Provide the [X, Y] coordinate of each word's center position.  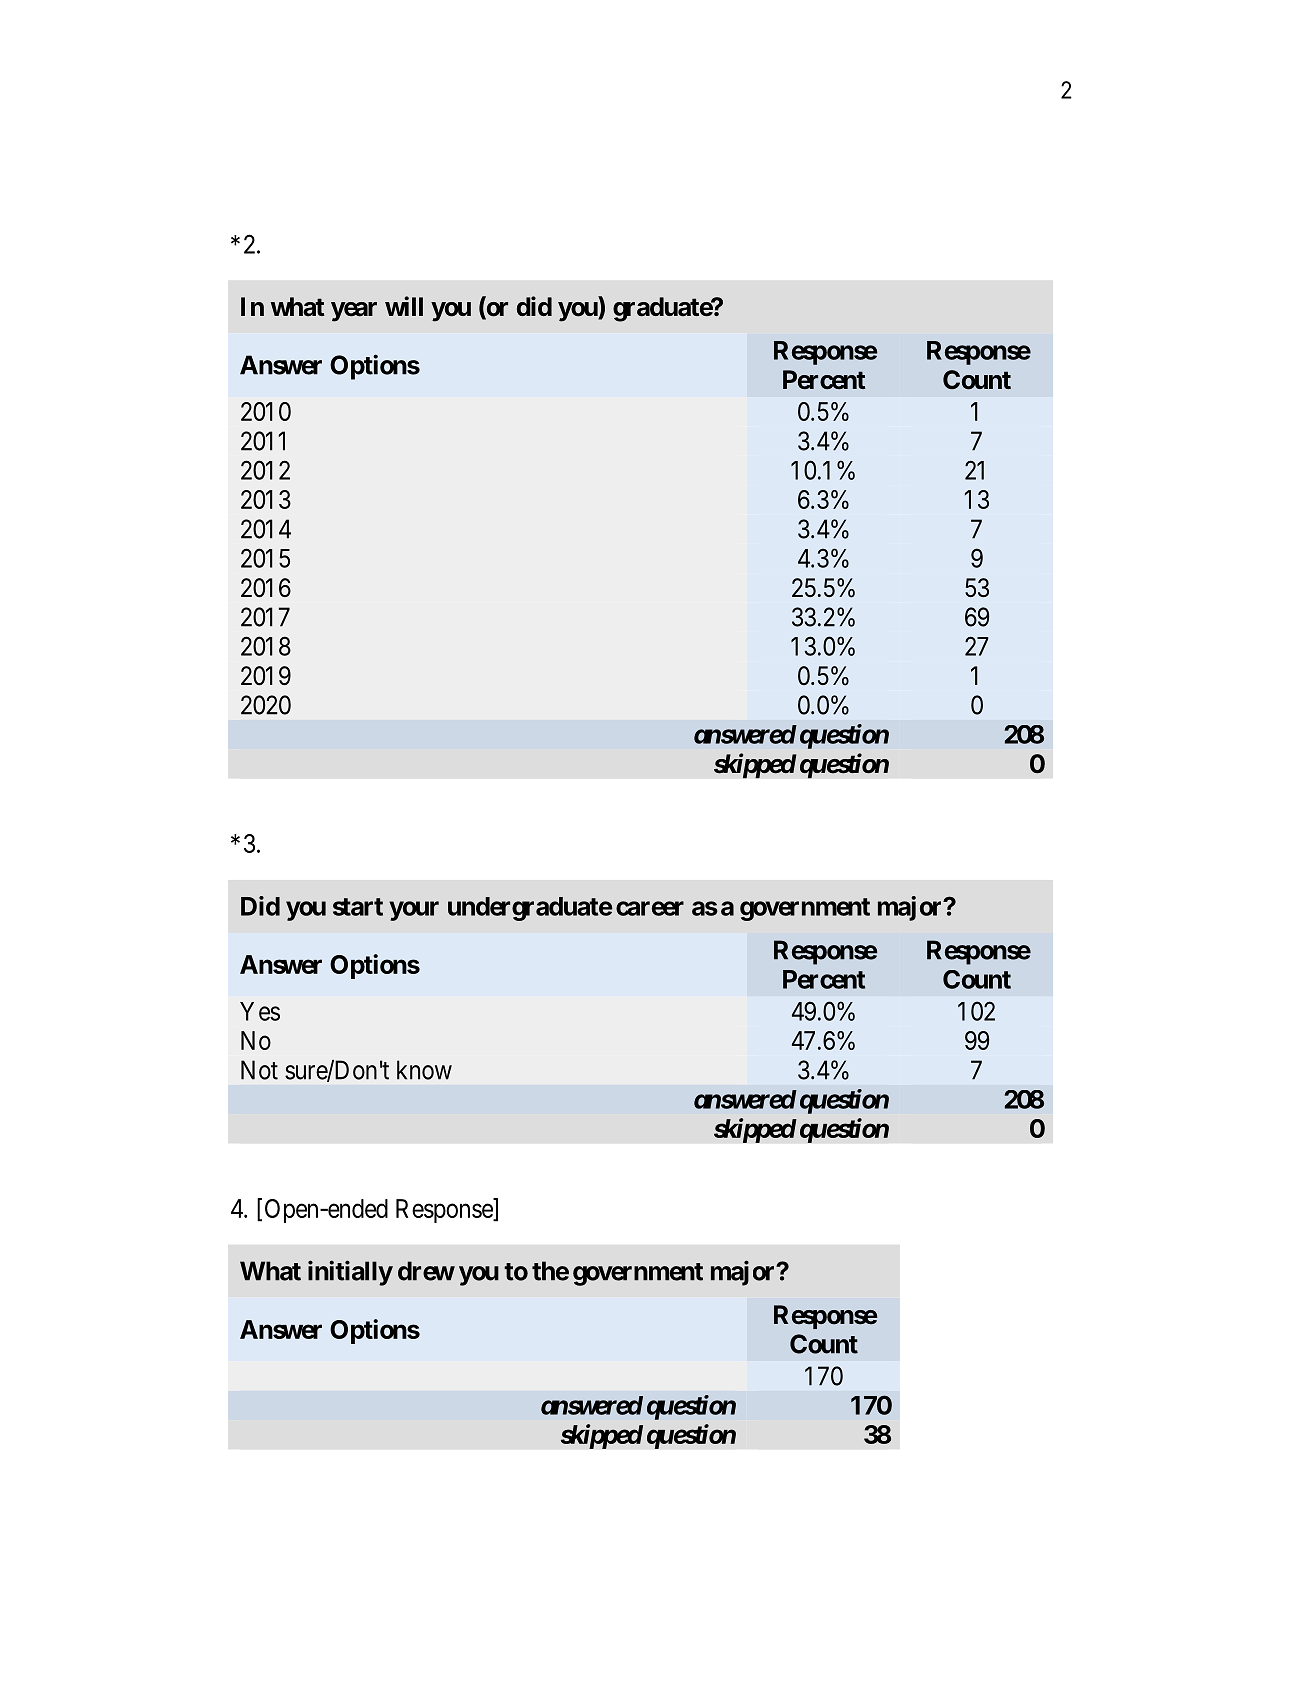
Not [259, 1070]
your [414, 911]
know [424, 1070]
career [650, 908]
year [354, 312]
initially [350, 1273]
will [404, 306]
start [358, 907]
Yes [260, 1011]
